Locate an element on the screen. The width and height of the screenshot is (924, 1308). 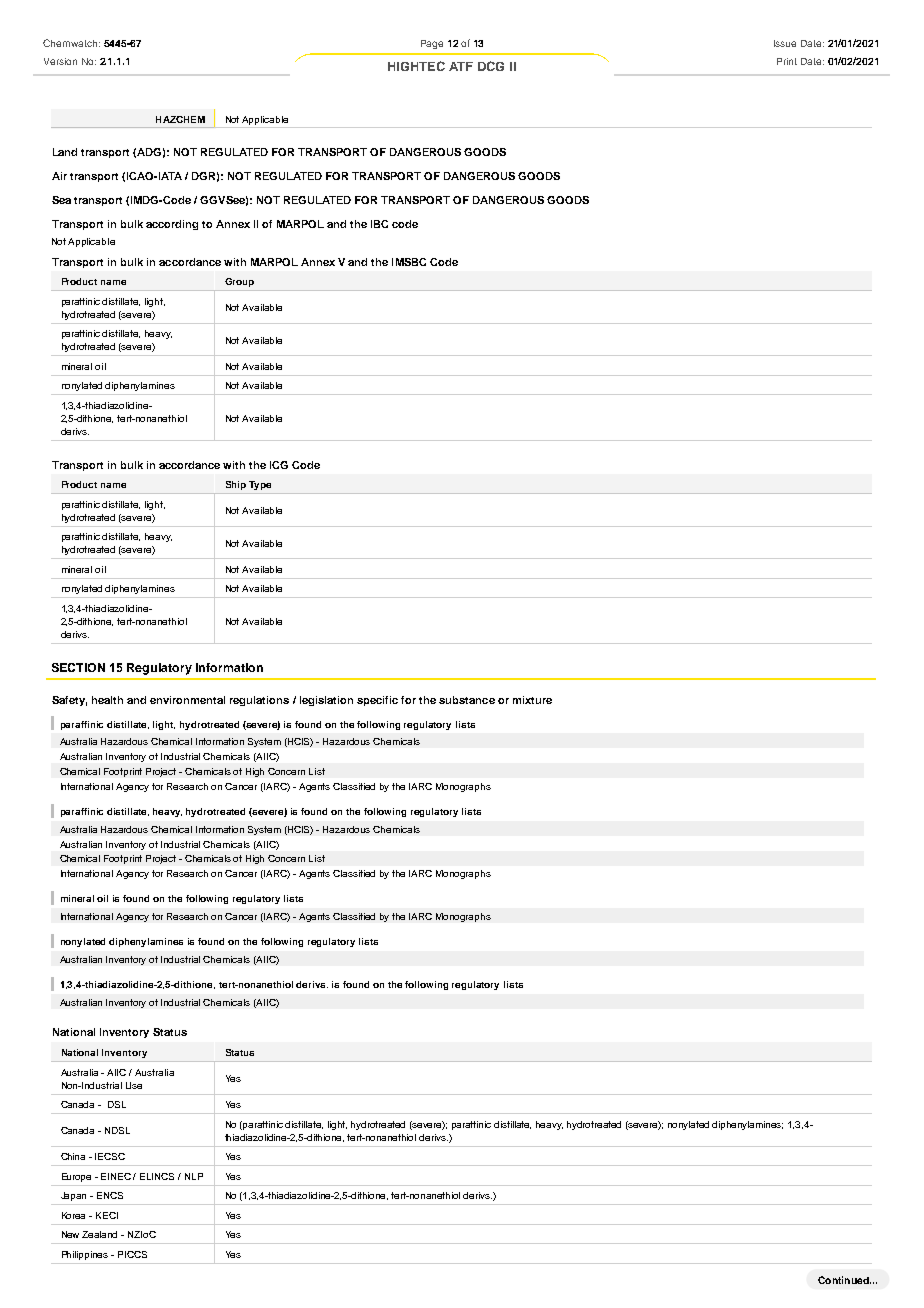
Version is located at coordinates (60, 61).
